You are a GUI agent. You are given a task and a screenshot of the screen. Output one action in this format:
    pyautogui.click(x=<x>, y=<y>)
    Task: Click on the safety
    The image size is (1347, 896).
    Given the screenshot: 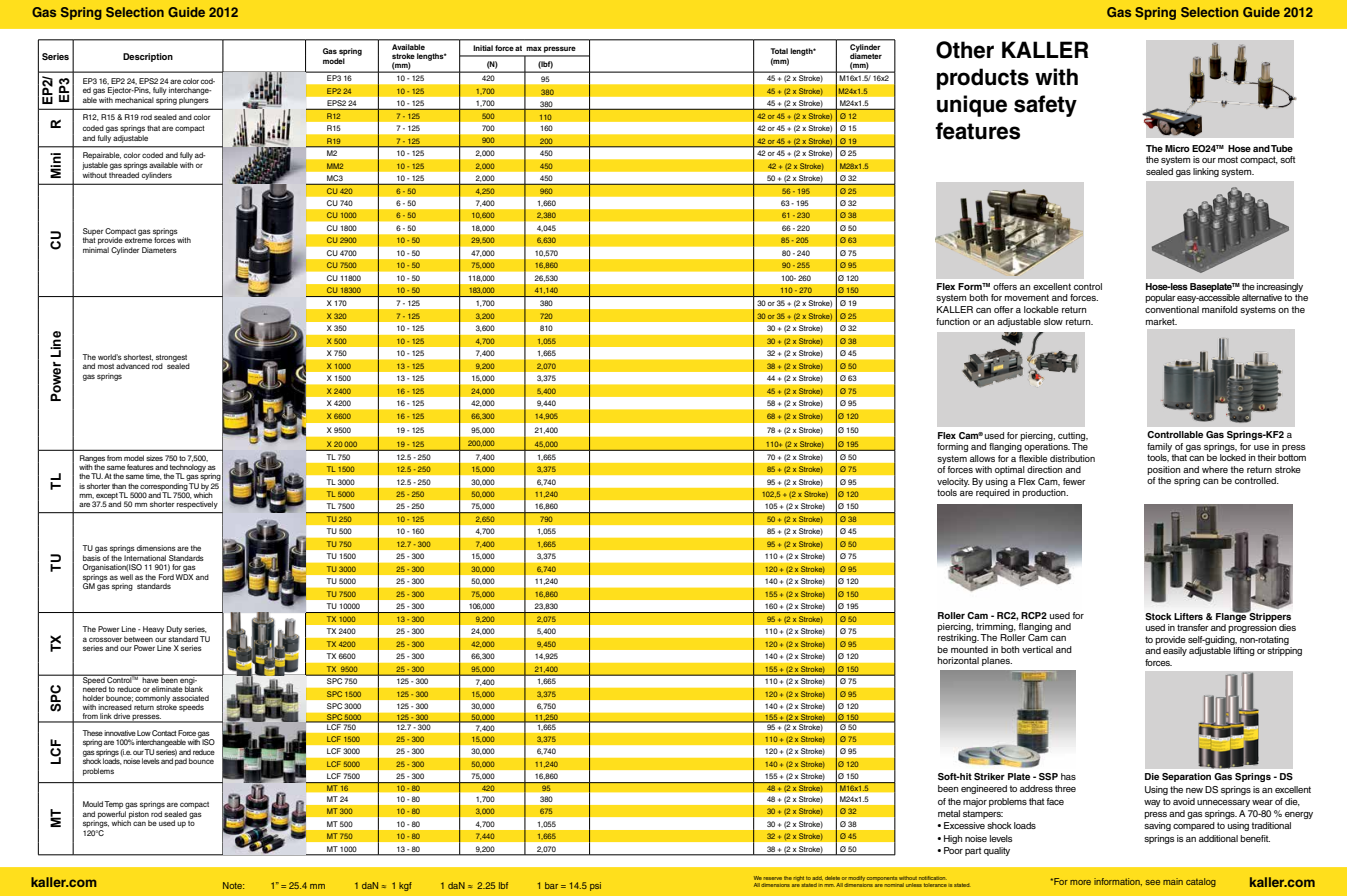 What is the action you would take?
    pyautogui.click(x=1045, y=106)
